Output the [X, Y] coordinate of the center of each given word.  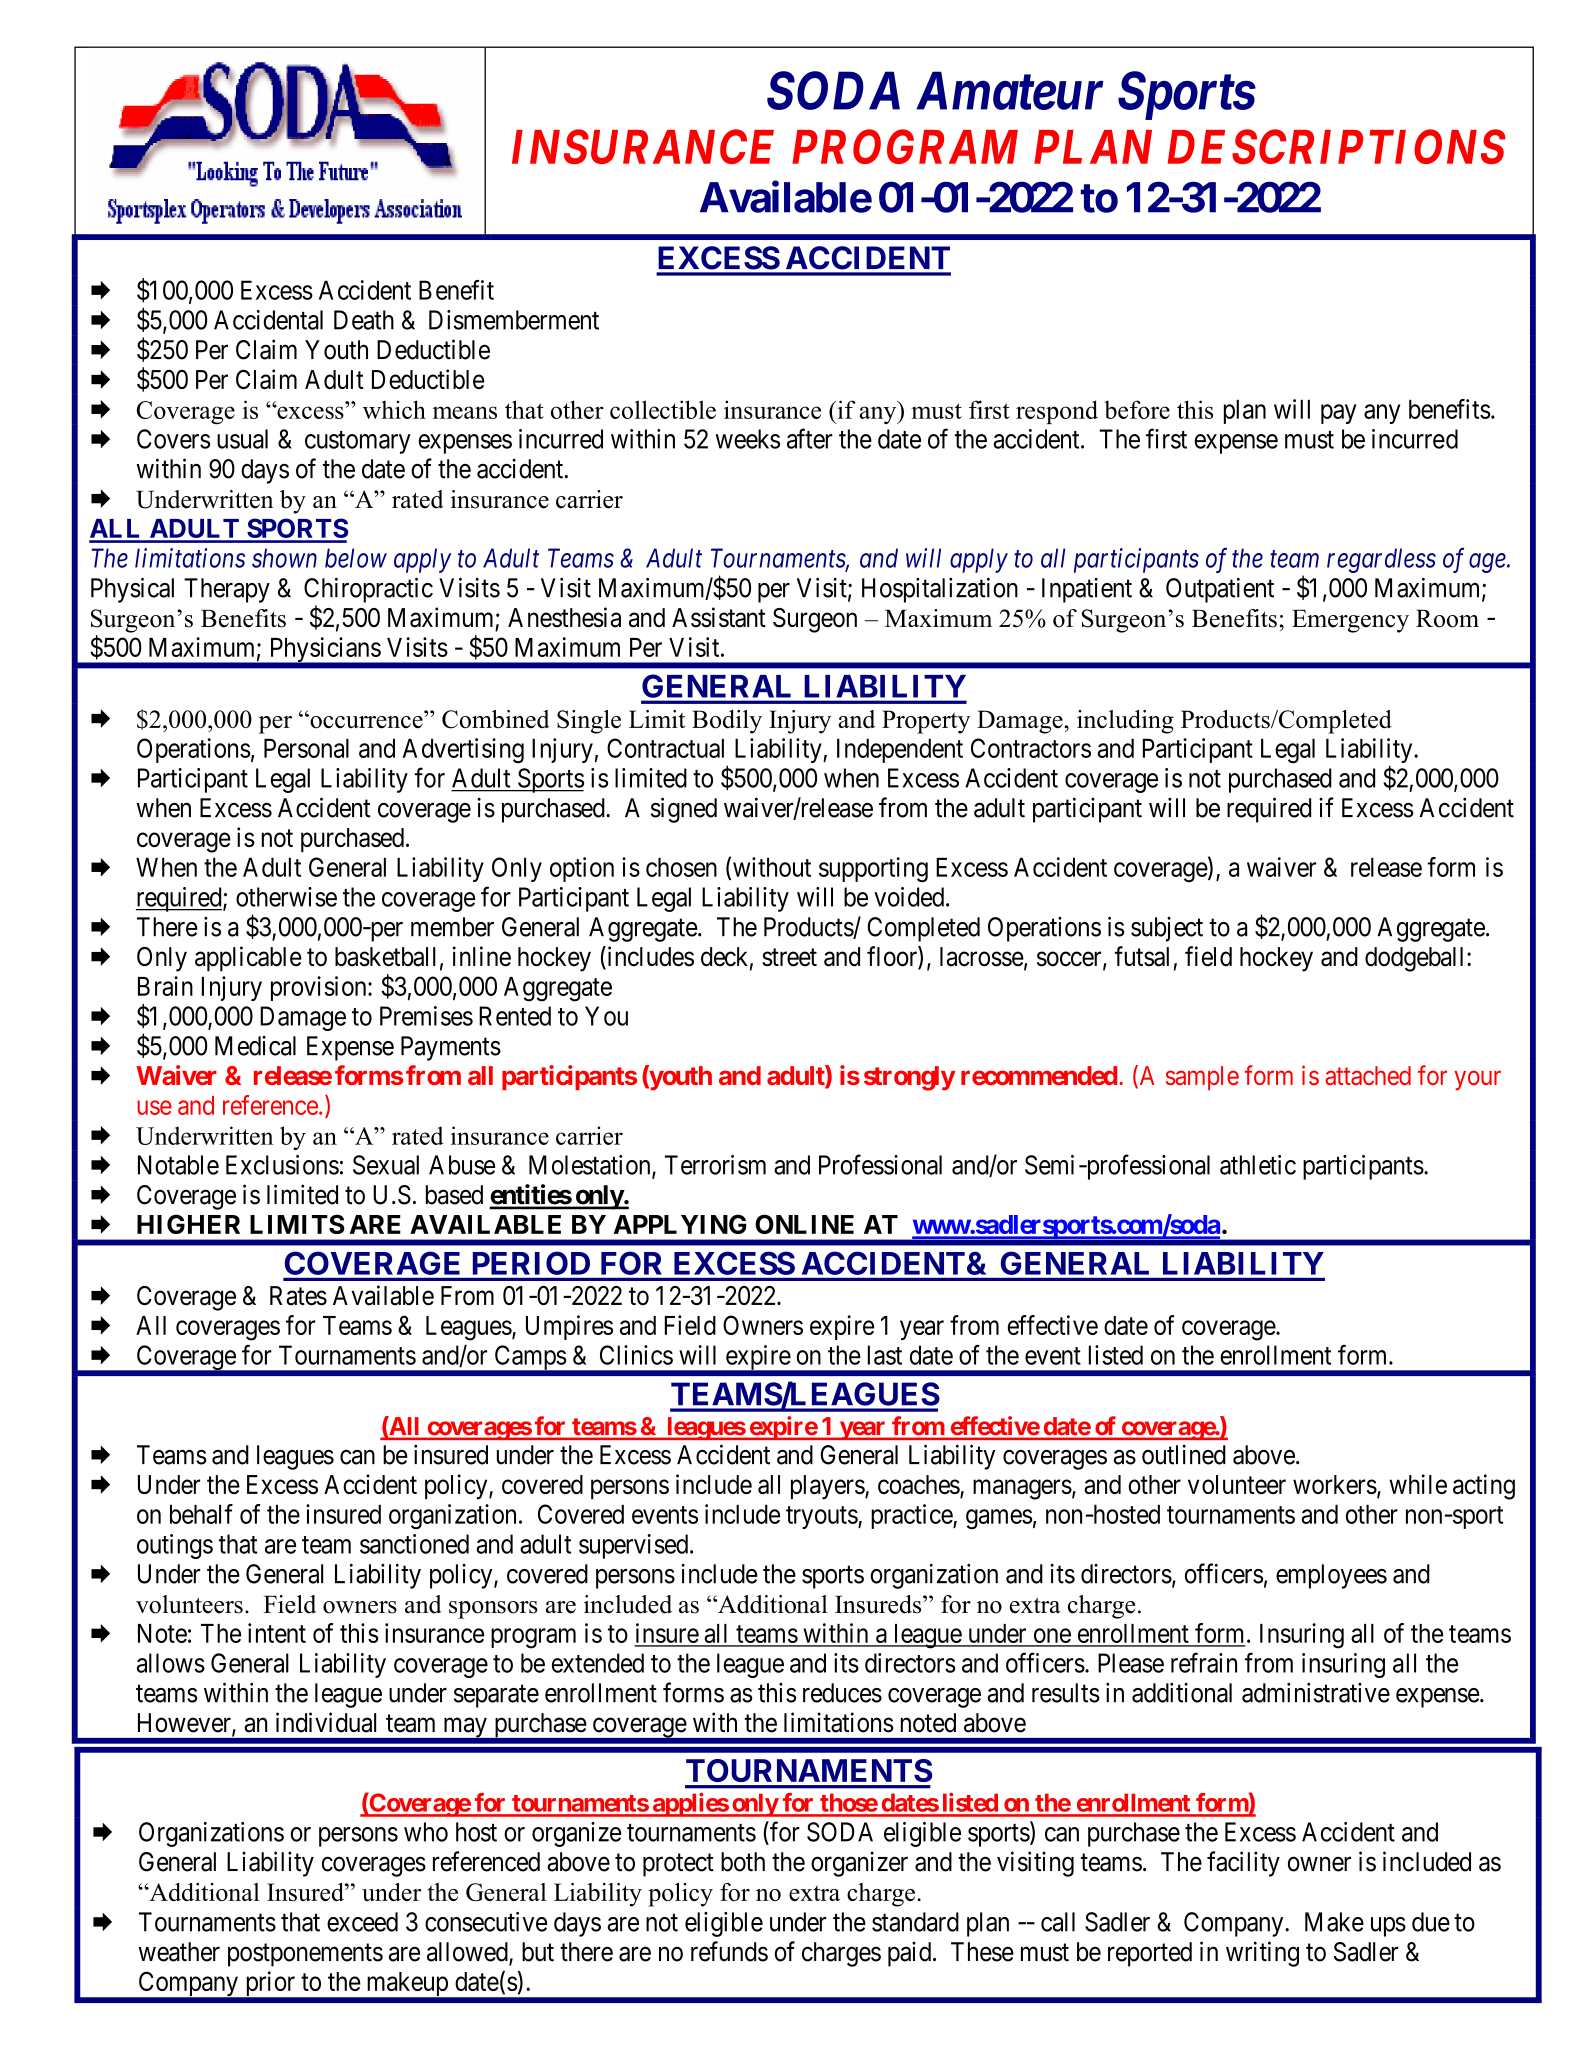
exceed [362, 1922]
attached [1368, 1075]
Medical [255, 1046]
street [789, 958]
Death [364, 320]
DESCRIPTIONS [1337, 146]
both [743, 1862]
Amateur [1010, 91]
